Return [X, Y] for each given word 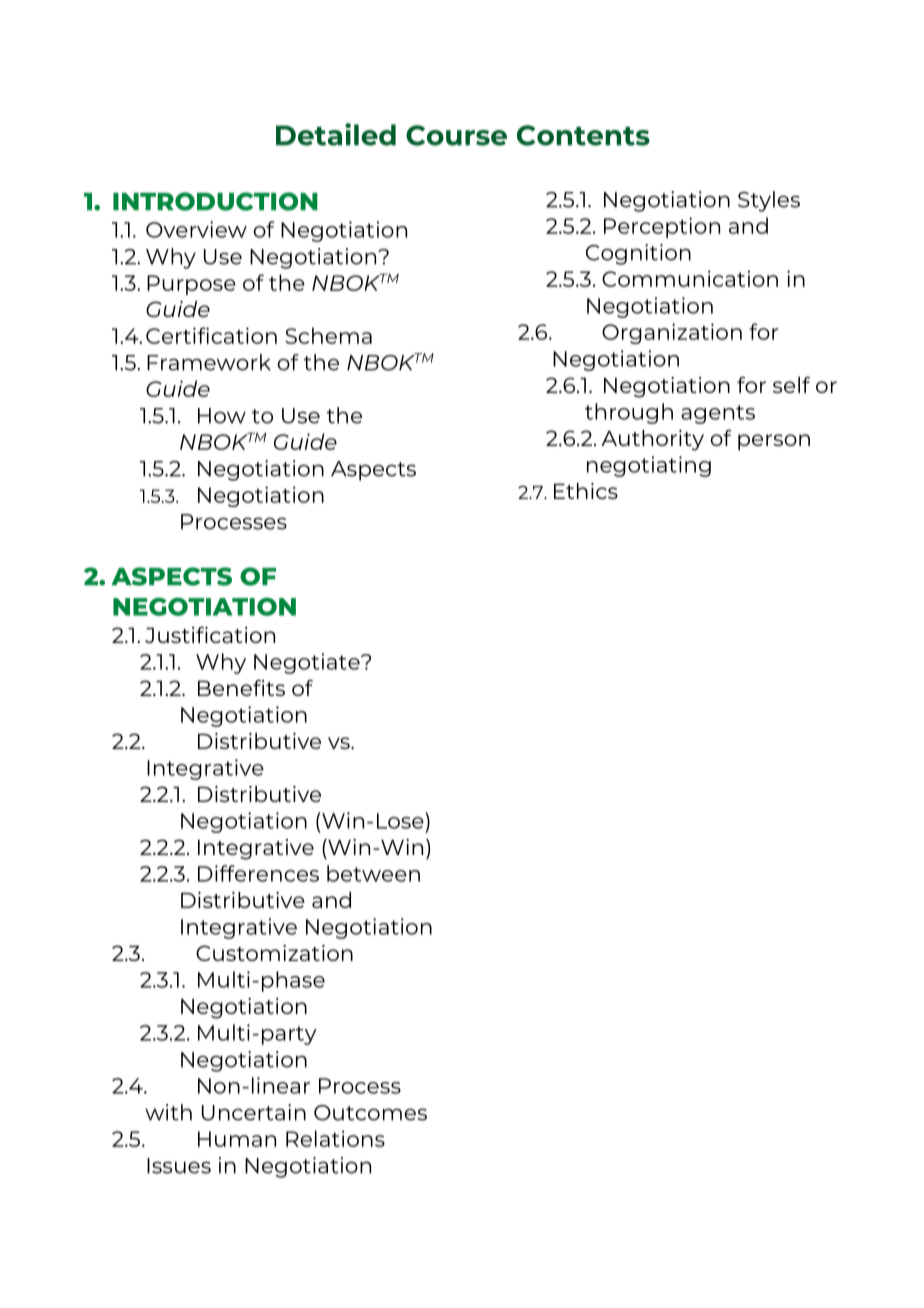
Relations [335, 1138]
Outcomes [370, 1113]
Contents [583, 135]
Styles [769, 201]
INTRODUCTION [215, 201]
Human [237, 1139]
